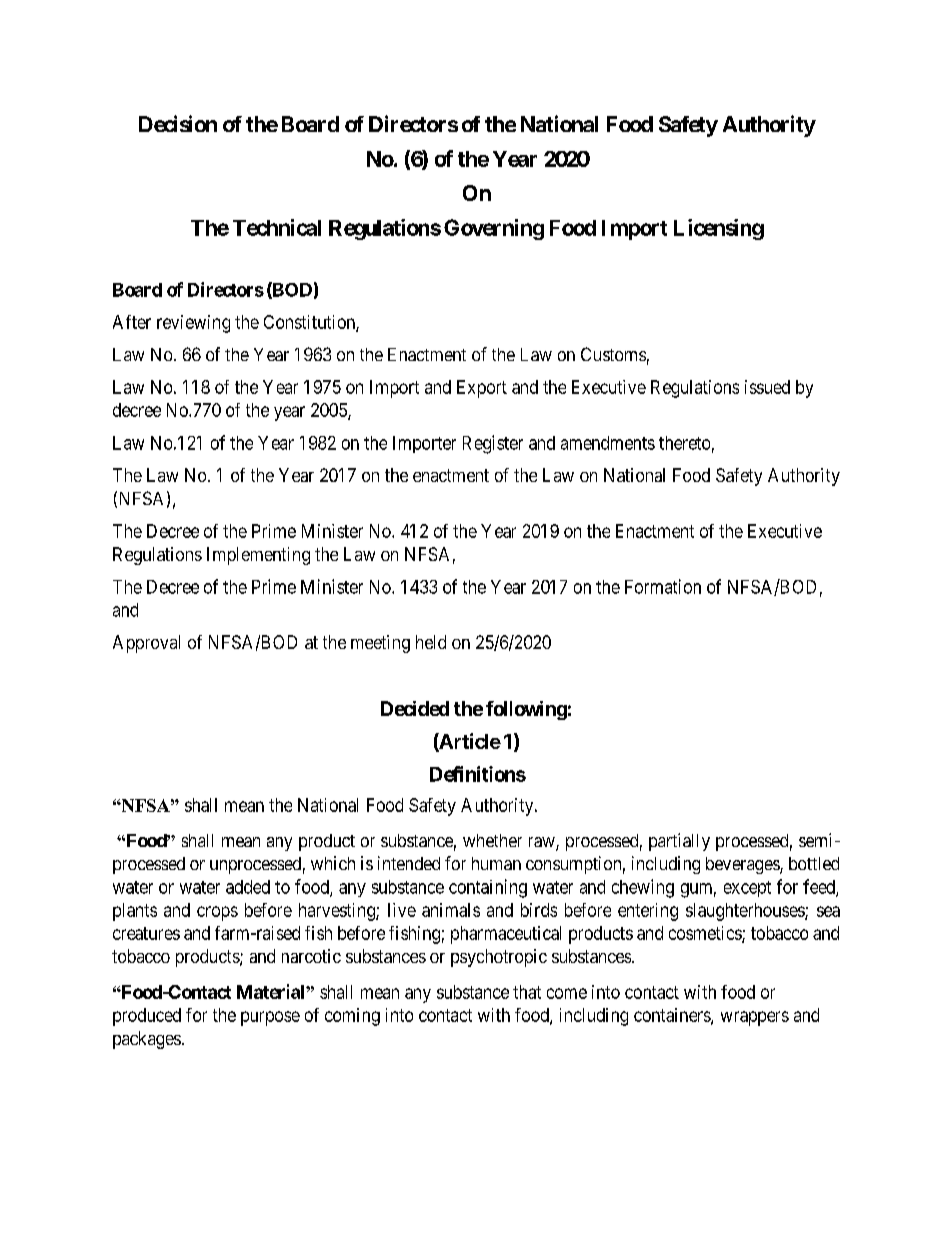 This screenshot has height=1233, width=952. What do you see at coordinates (178, 123) in the screenshot?
I see `Decision` at bounding box center [178, 123].
